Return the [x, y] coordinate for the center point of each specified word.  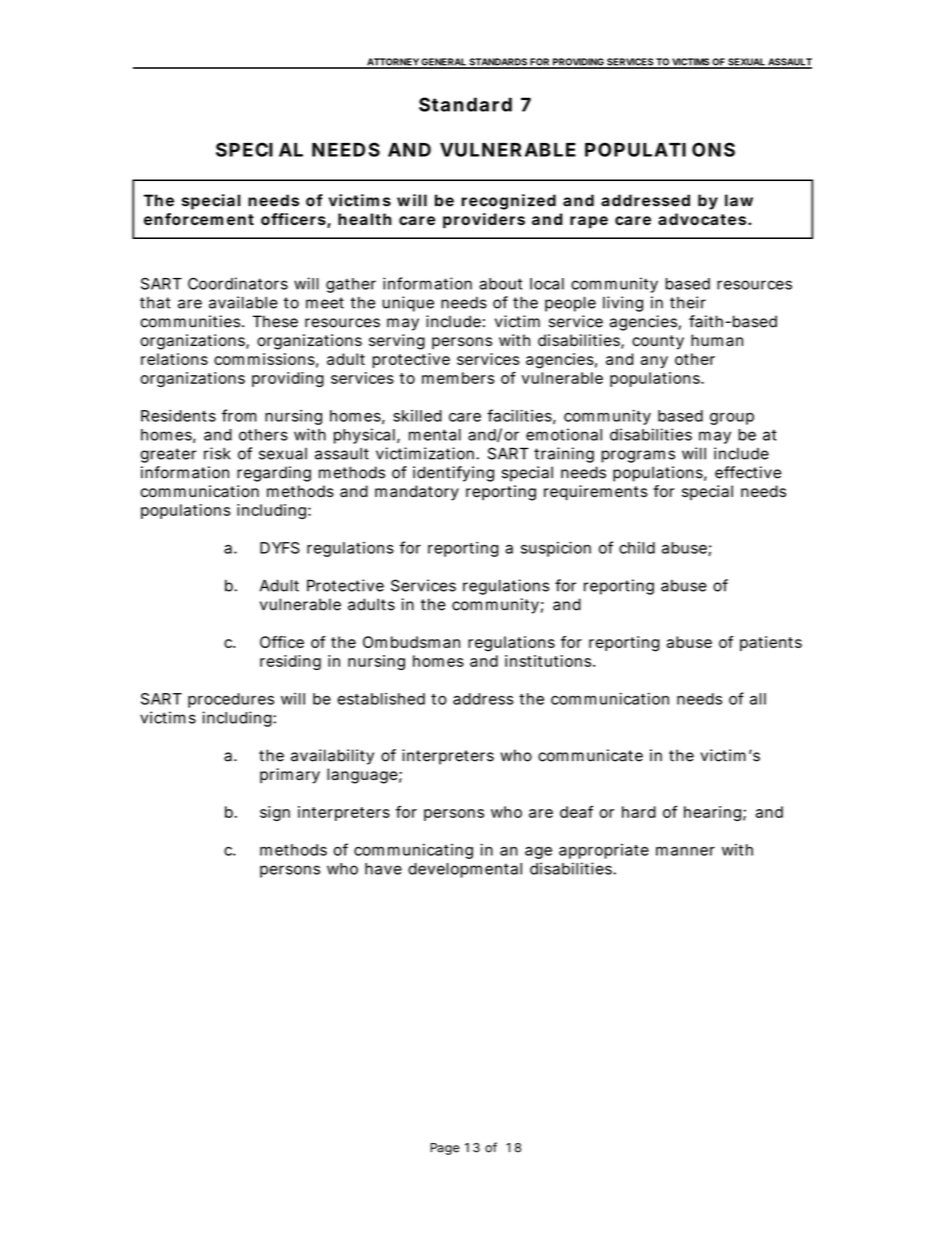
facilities [519, 415]
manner [685, 851]
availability [332, 757]
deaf [576, 811]
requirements [596, 493]
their [688, 302]
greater [168, 455]
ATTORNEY [393, 63]
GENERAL [444, 63]
